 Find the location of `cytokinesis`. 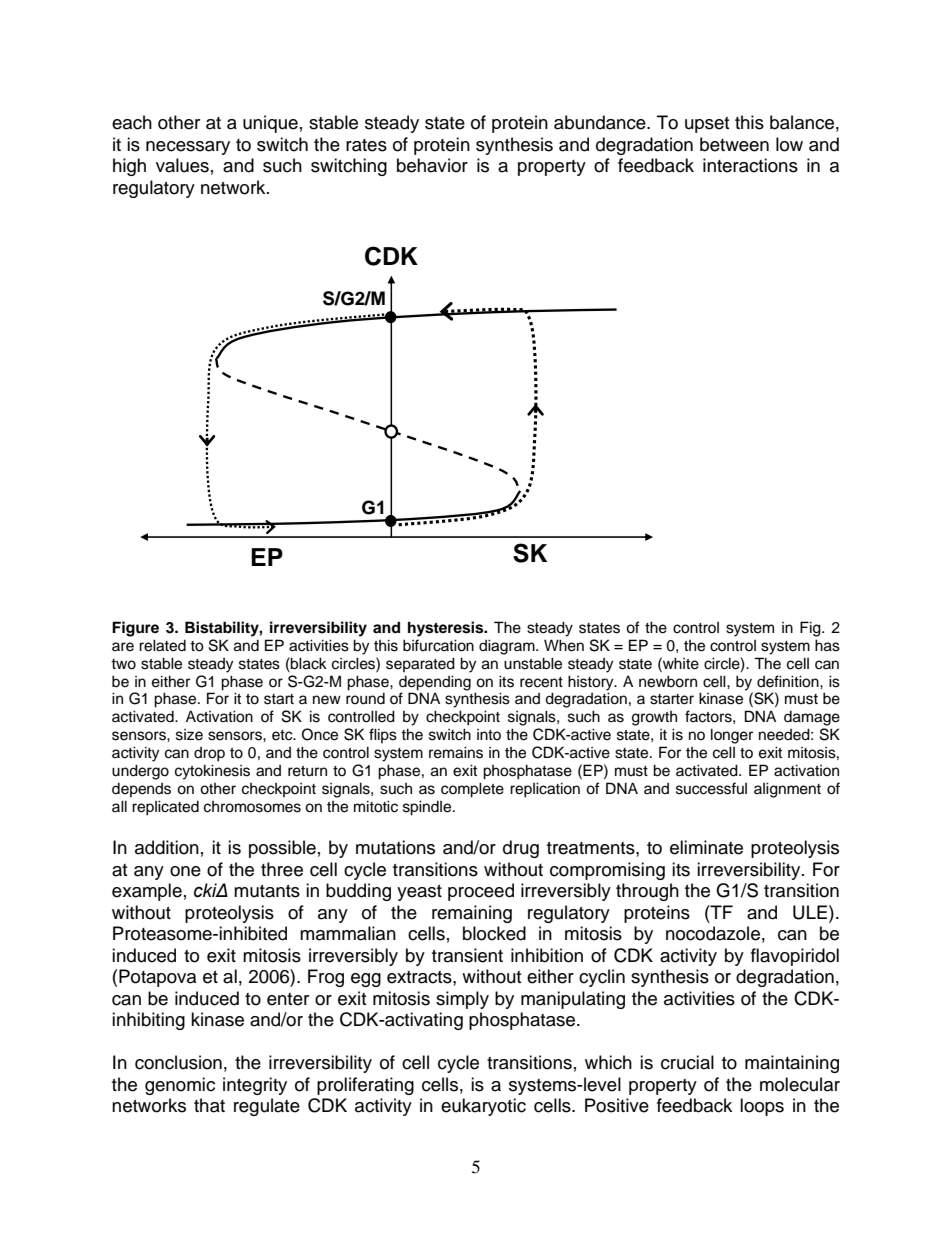

cytokinesis is located at coordinates (212, 772).
